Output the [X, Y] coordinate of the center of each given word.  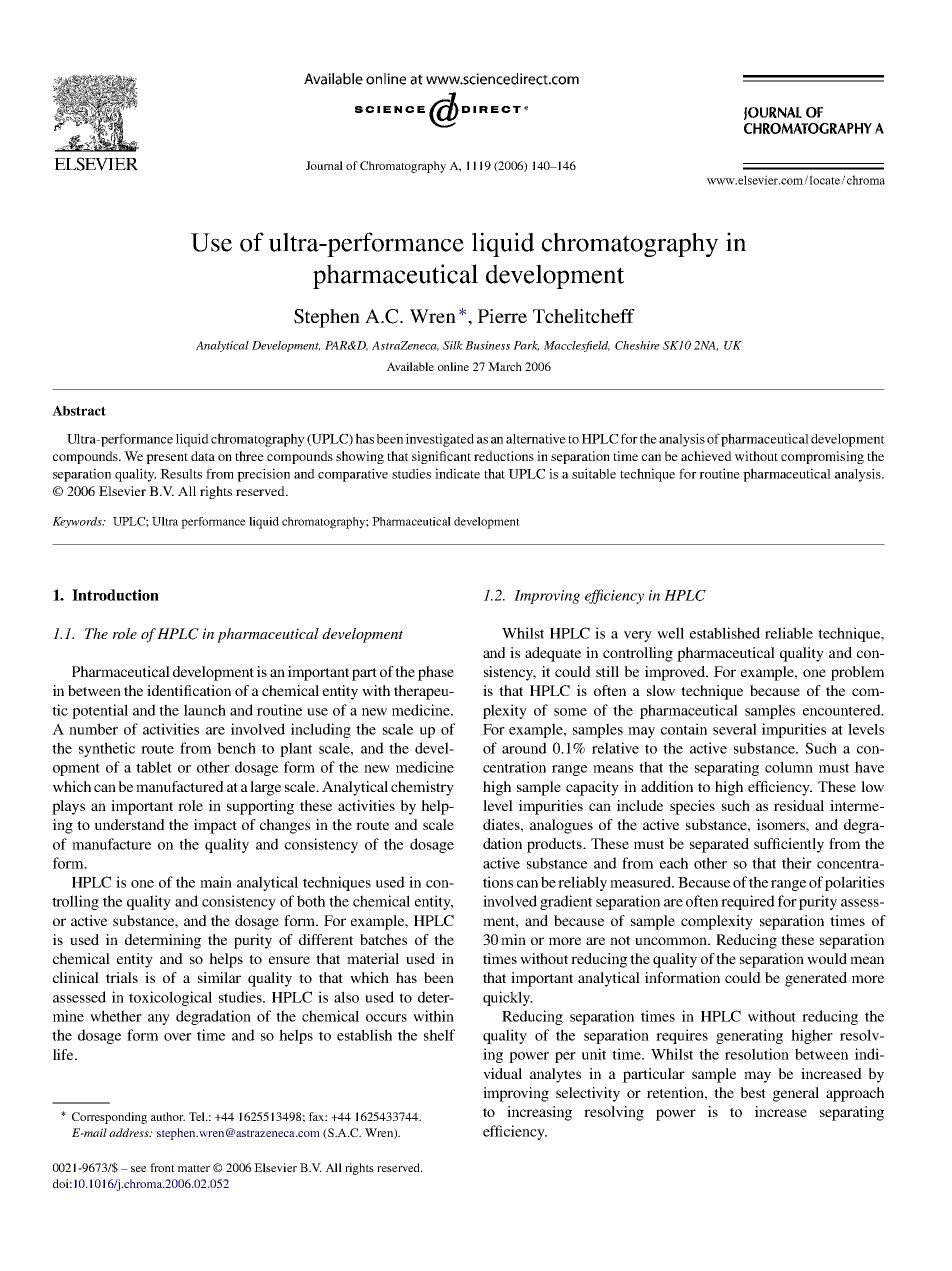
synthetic [107, 749]
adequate [553, 654]
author [168, 1116]
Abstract [79, 410]
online [453, 366]
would [827, 958]
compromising [822, 457]
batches [383, 939]
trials [122, 977]
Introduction [115, 595]
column [789, 767]
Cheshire [637, 345]
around [524, 748]
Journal [324, 165]
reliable [789, 633]
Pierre [502, 316]
